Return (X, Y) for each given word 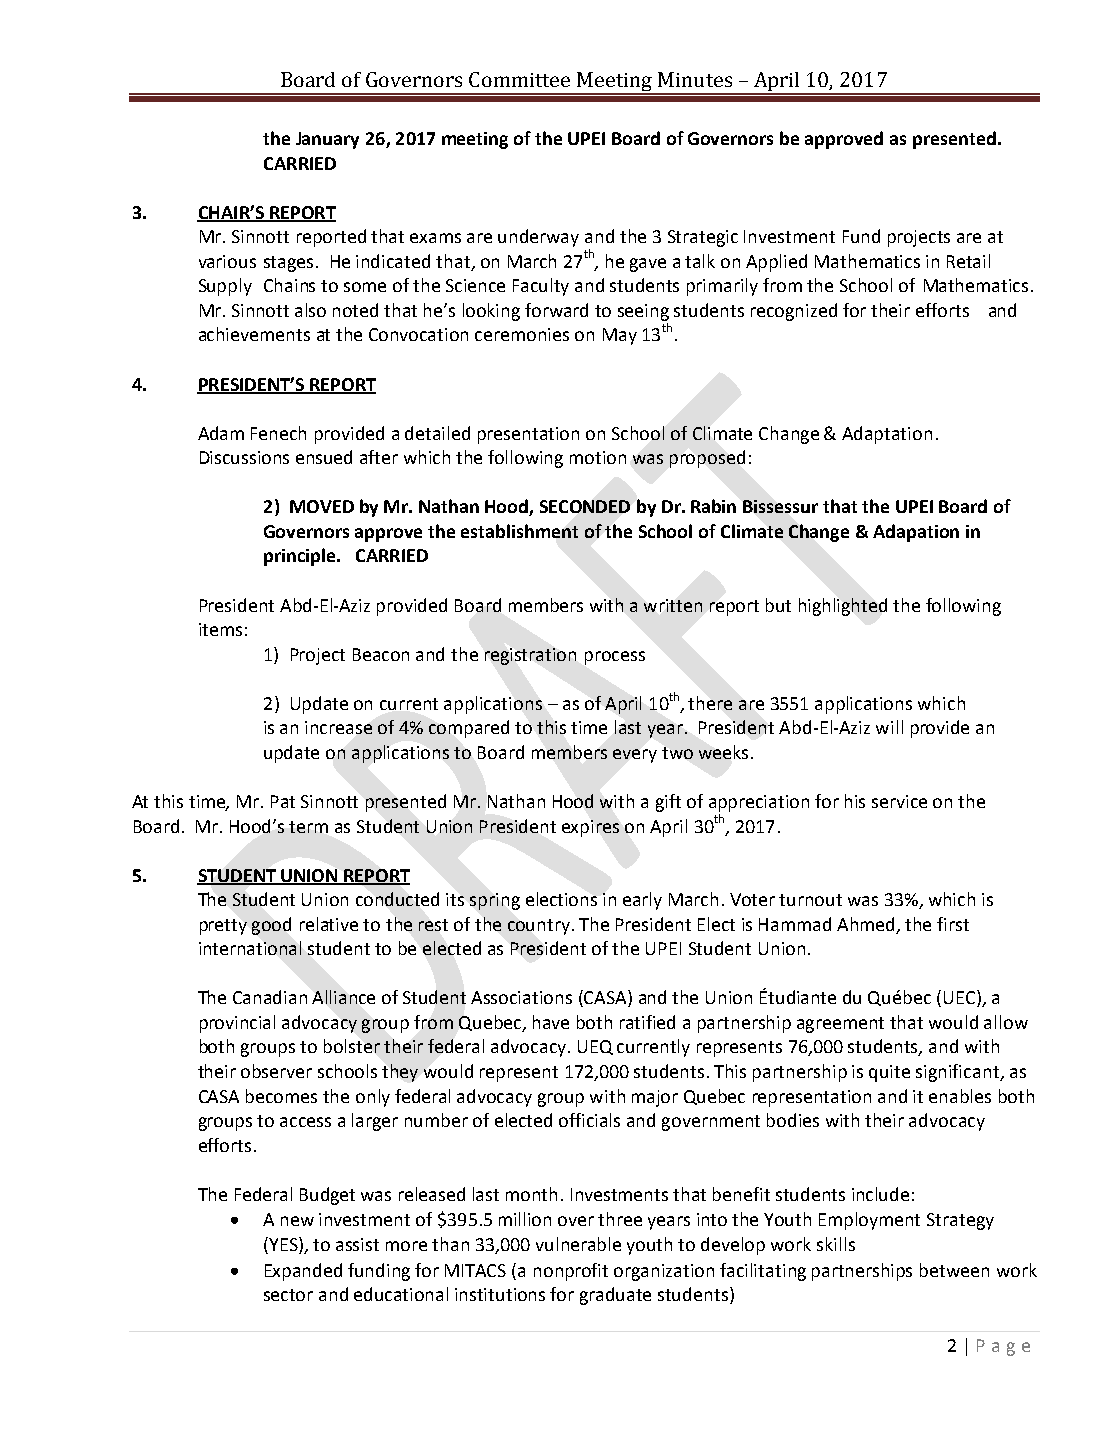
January (327, 140)
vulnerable (578, 1244)
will (889, 727)
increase (338, 727)
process (615, 658)
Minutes (695, 79)
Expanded (303, 1272)
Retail (968, 261)
